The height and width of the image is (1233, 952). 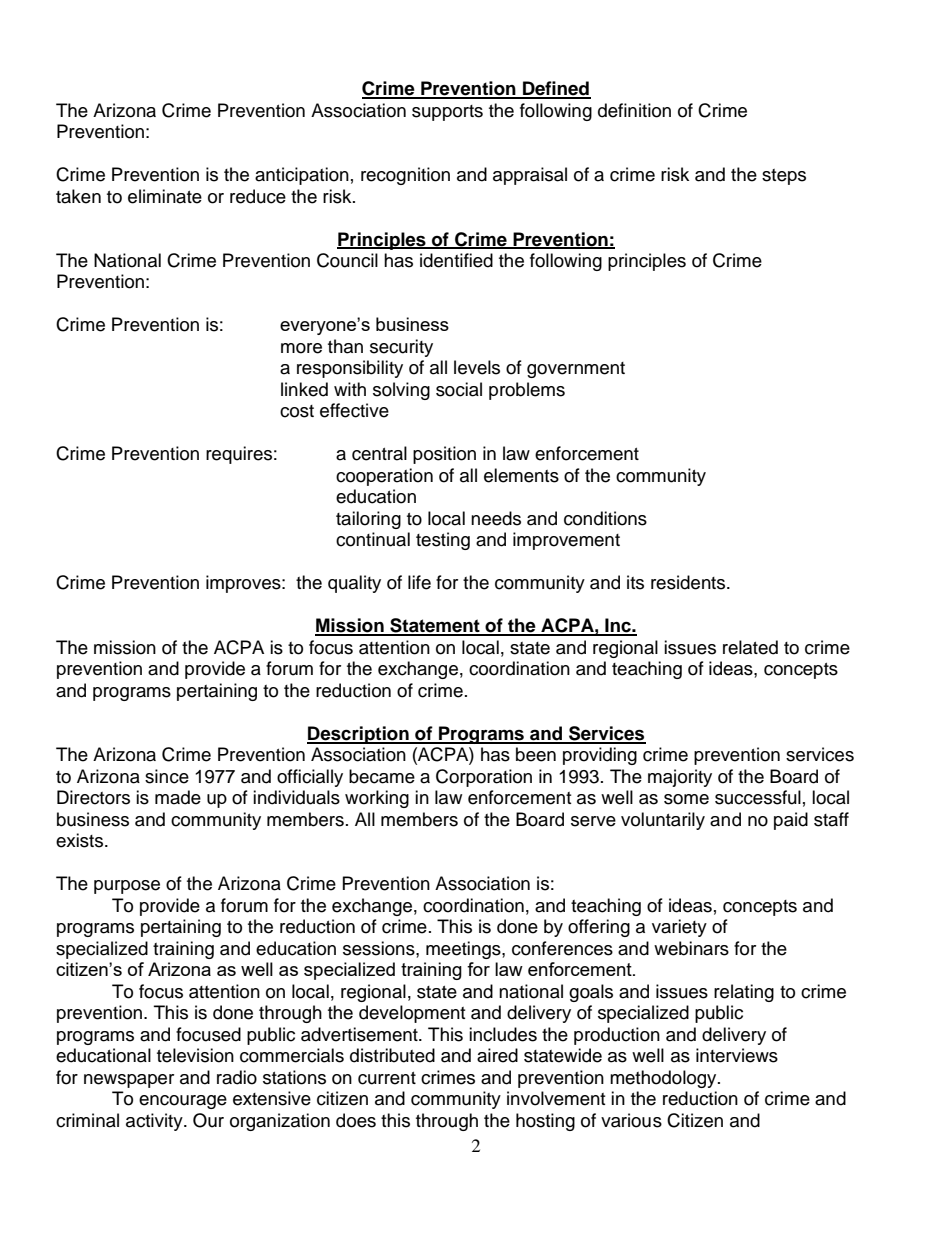 What do you see at coordinates (183, 1102) in the image?
I see `encourage` at bounding box center [183, 1102].
